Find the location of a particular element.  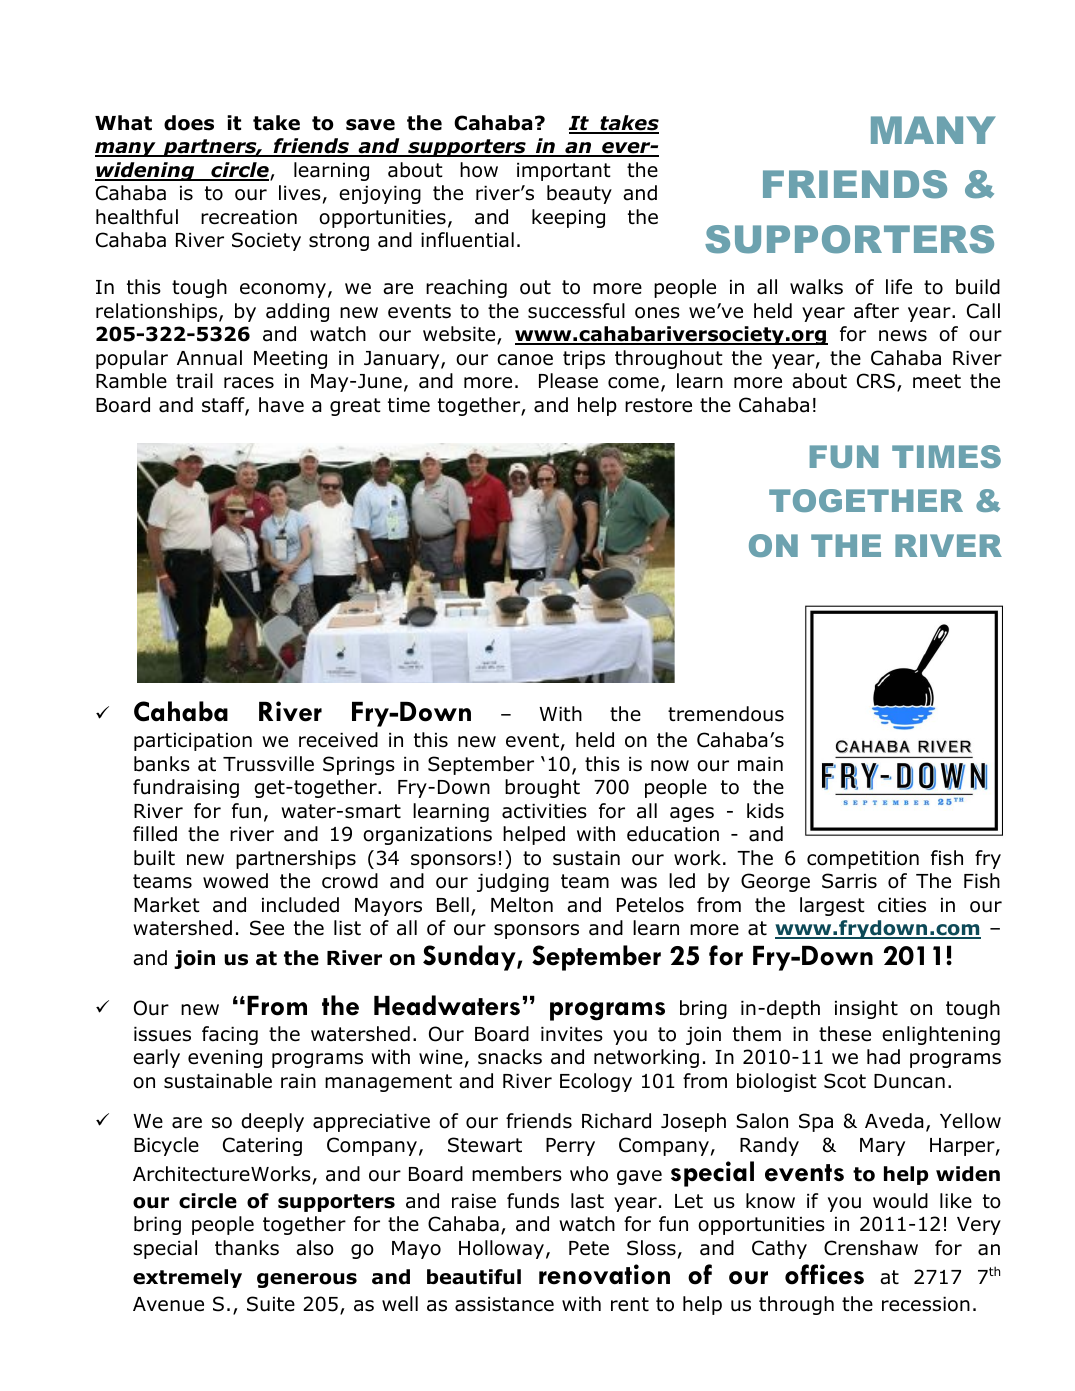

important is located at coordinates (564, 172).
